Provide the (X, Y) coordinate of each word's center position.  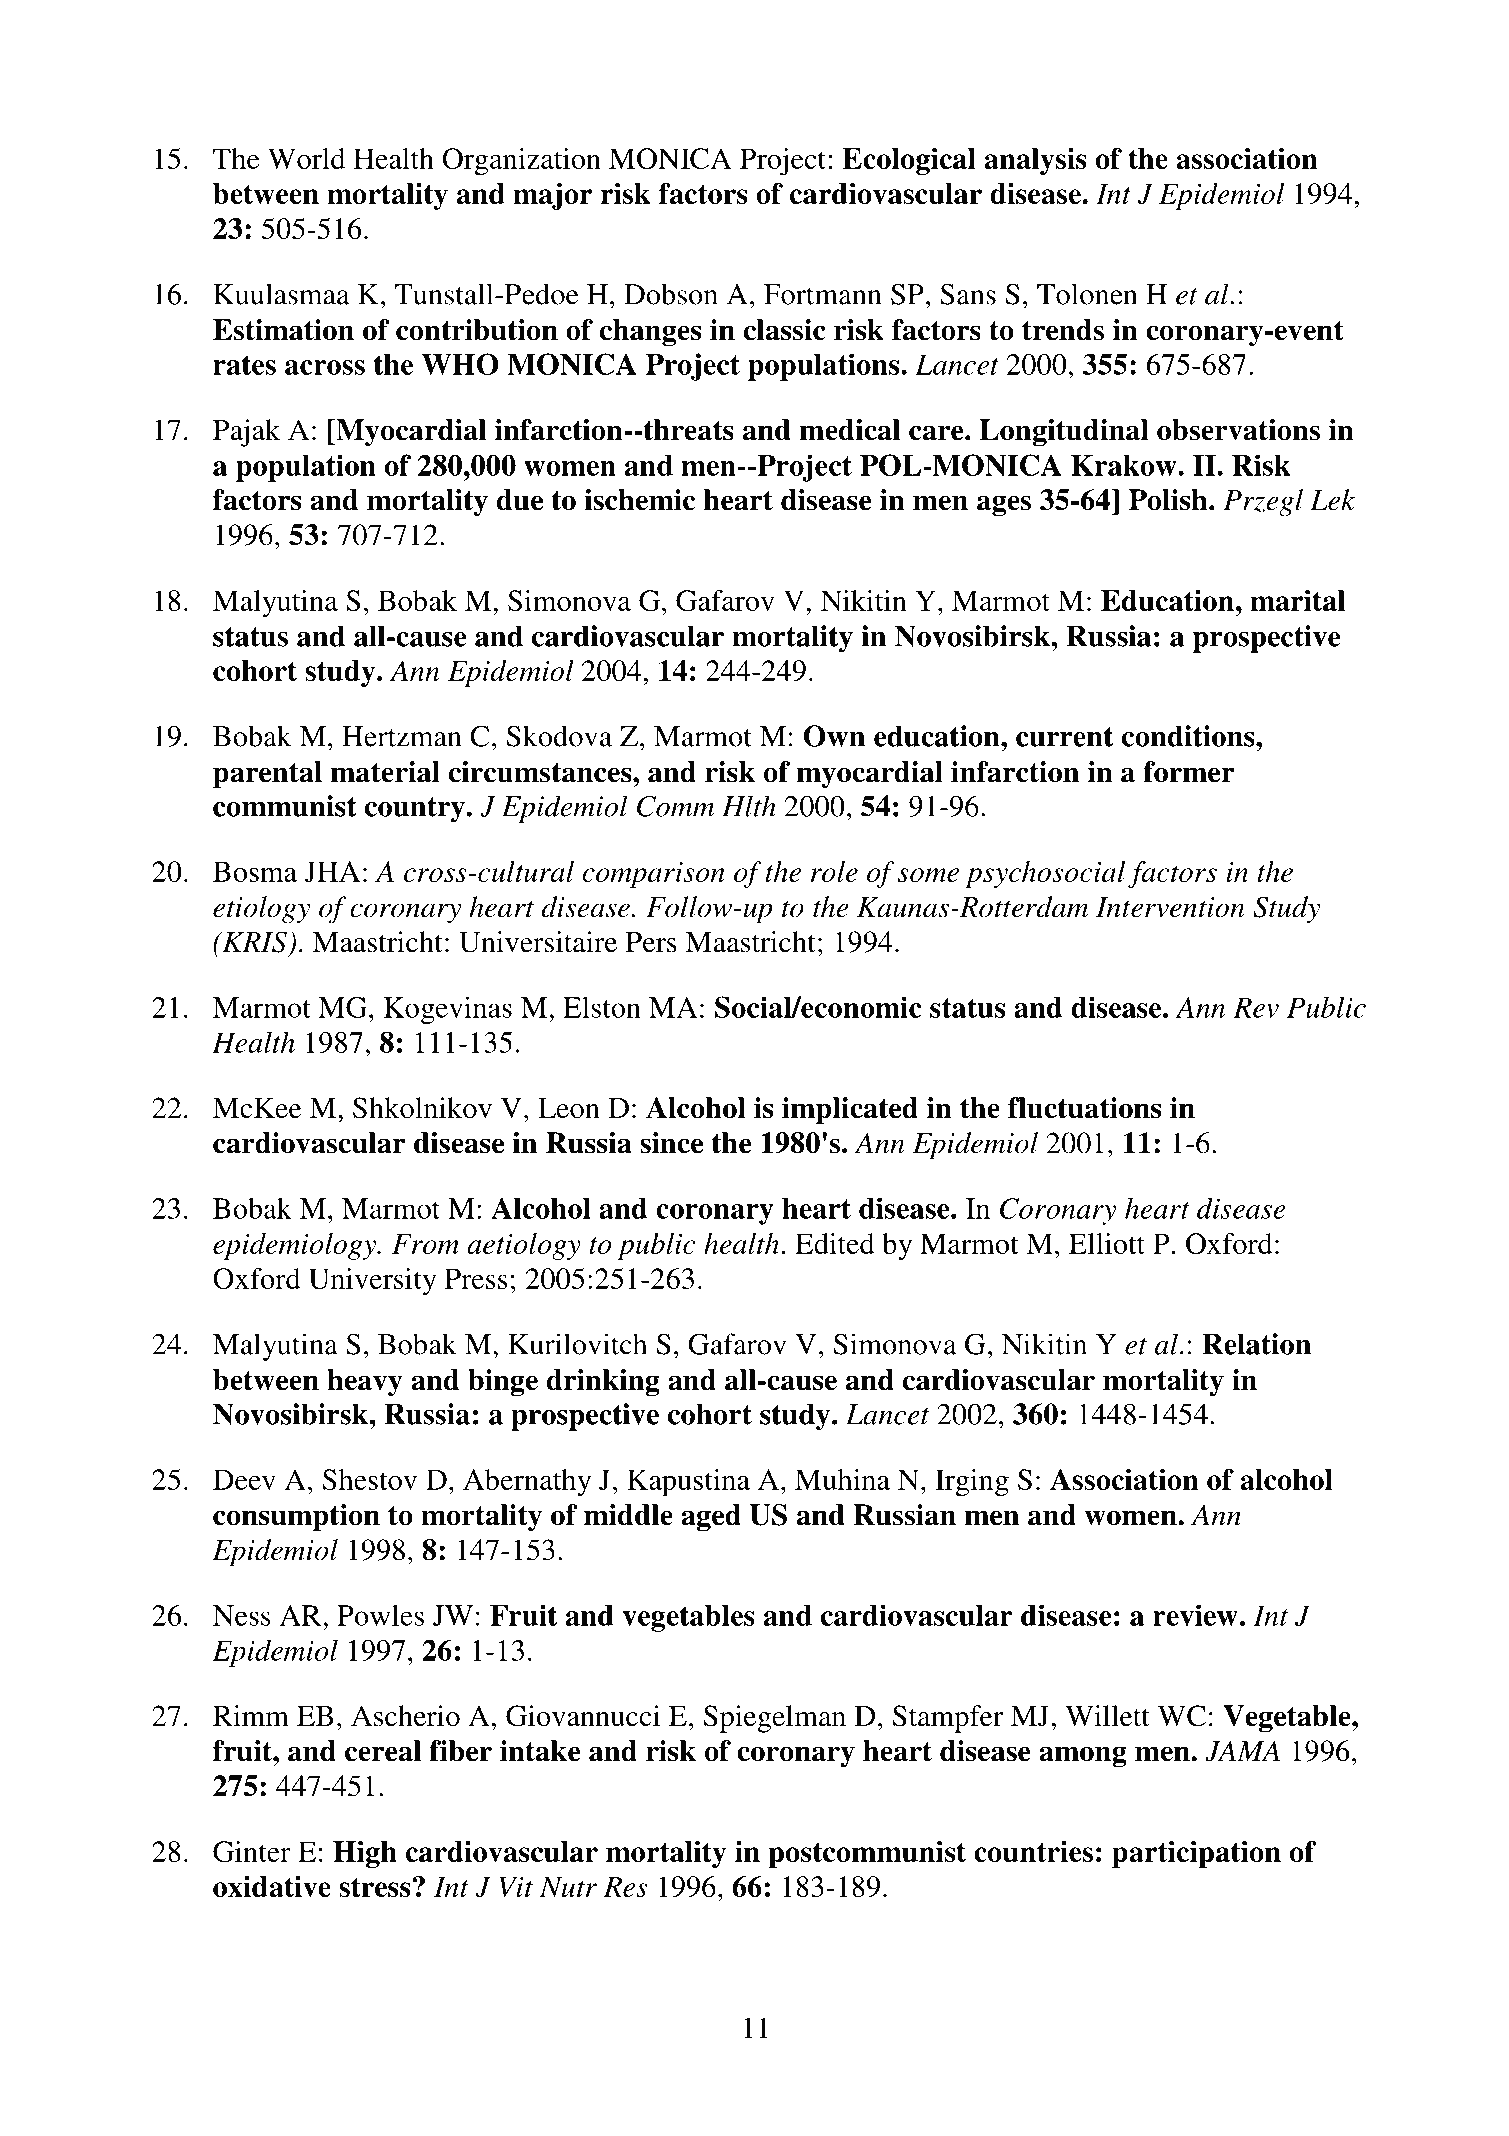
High (365, 1854)
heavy (365, 1382)
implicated (850, 1111)
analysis (1035, 161)
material (385, 772)
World (306, 158)
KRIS (253, 942)
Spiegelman (775, 1719)
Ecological (909, 161)
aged (711, 1518)
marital (1297, 600)
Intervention (1170, 907)
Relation (1256, 1344)
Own (834, 736)
